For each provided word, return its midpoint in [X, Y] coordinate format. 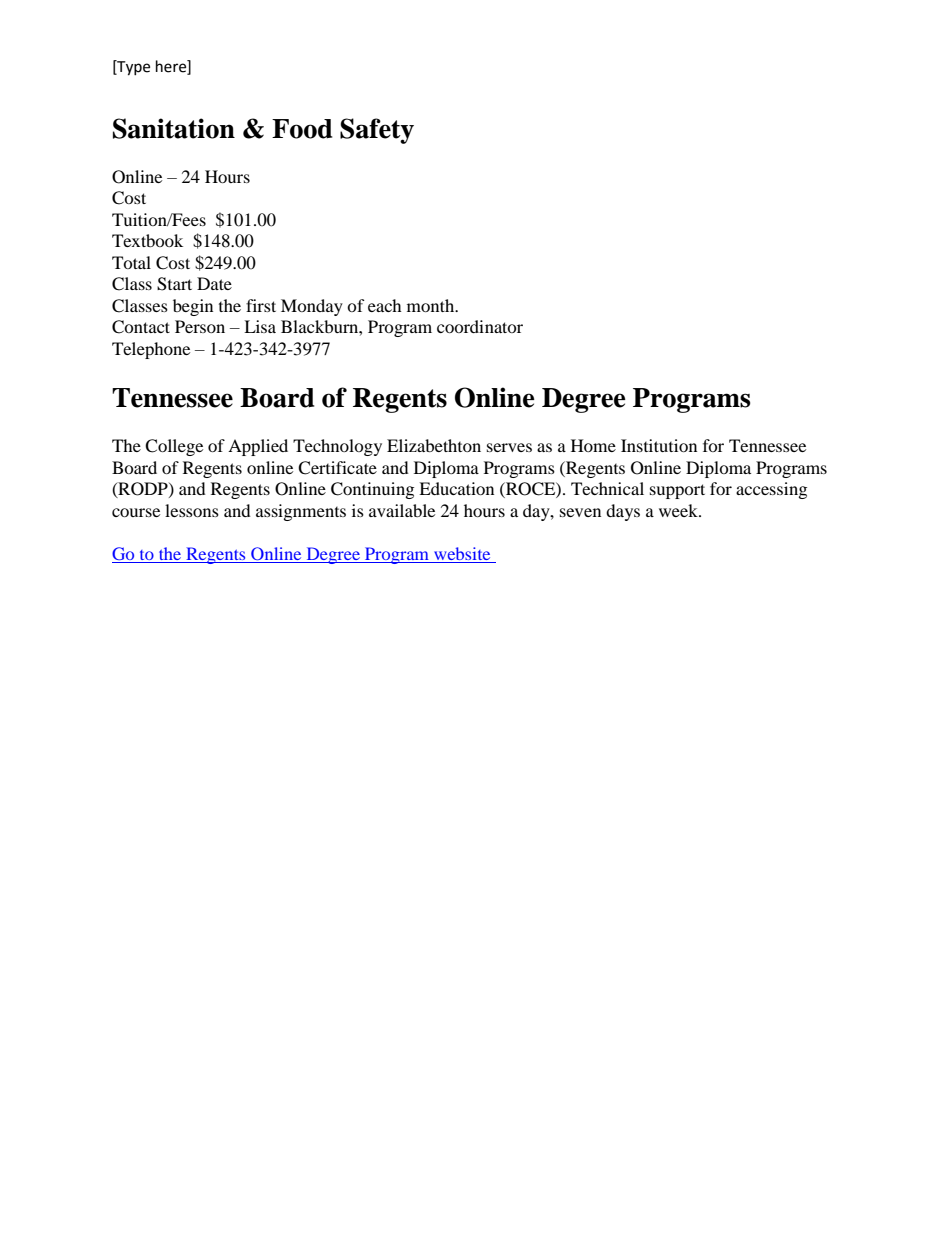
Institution [659, 445]
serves [509, 447]
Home [593, 445]
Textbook [147, 240]
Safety [377, 131]
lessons [192, 510]
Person [200, 326]
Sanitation [174, 128]
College [174, 447]
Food [302, 129]
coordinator [480, 326]
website [462, 555]
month [432, 305]
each [385, 305]
